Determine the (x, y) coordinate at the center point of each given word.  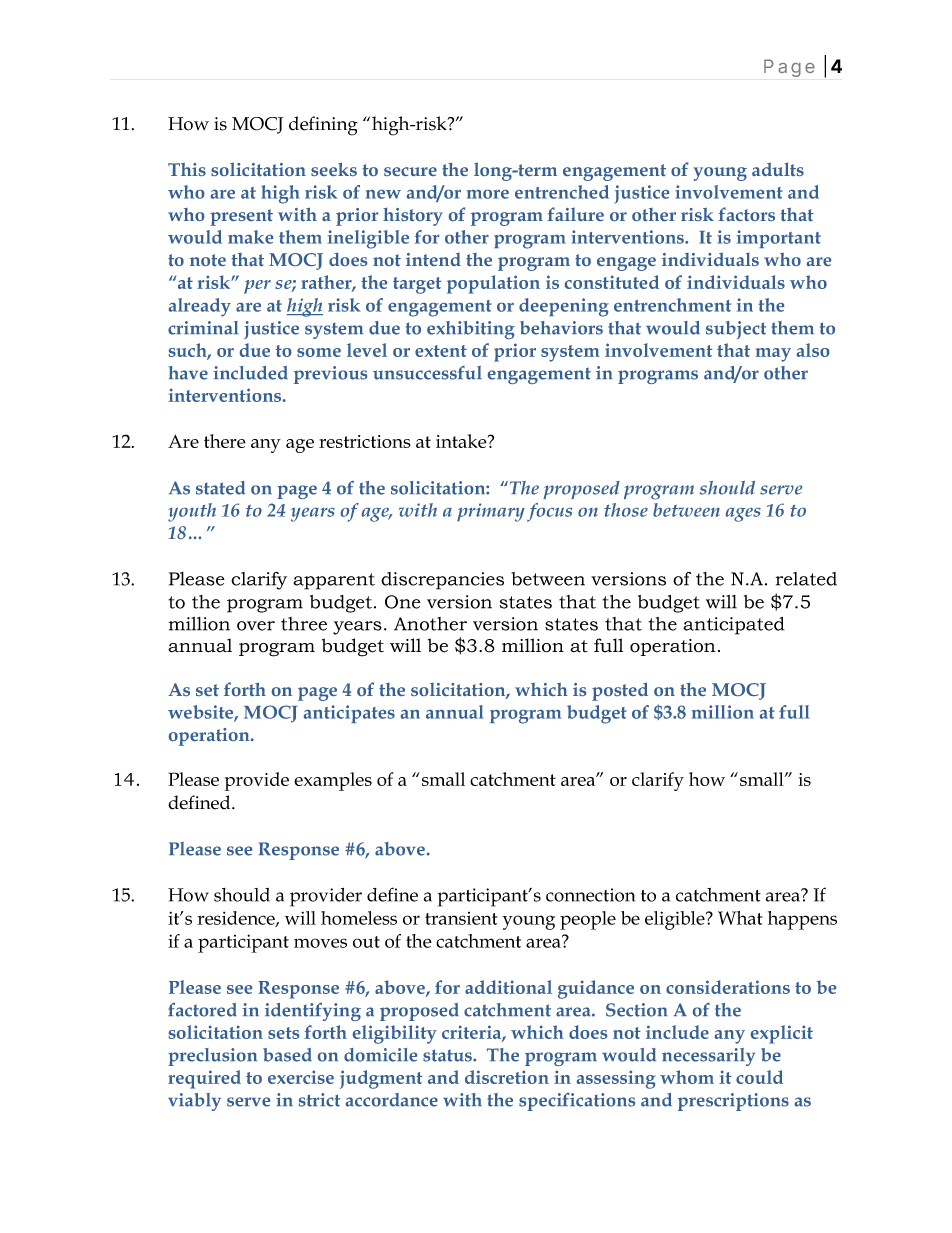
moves (320, 943)
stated (220, 488)
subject (736, 330)
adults (778, 169)
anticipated (734, 626)
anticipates (349, 714)
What (740, 918)
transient (461, 918)
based (287, 1055)
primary (491, 512)
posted (620, 691)
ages (743, 515)
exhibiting (471, 330)
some (319, 352)
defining (323, 126)
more (488, 194)
